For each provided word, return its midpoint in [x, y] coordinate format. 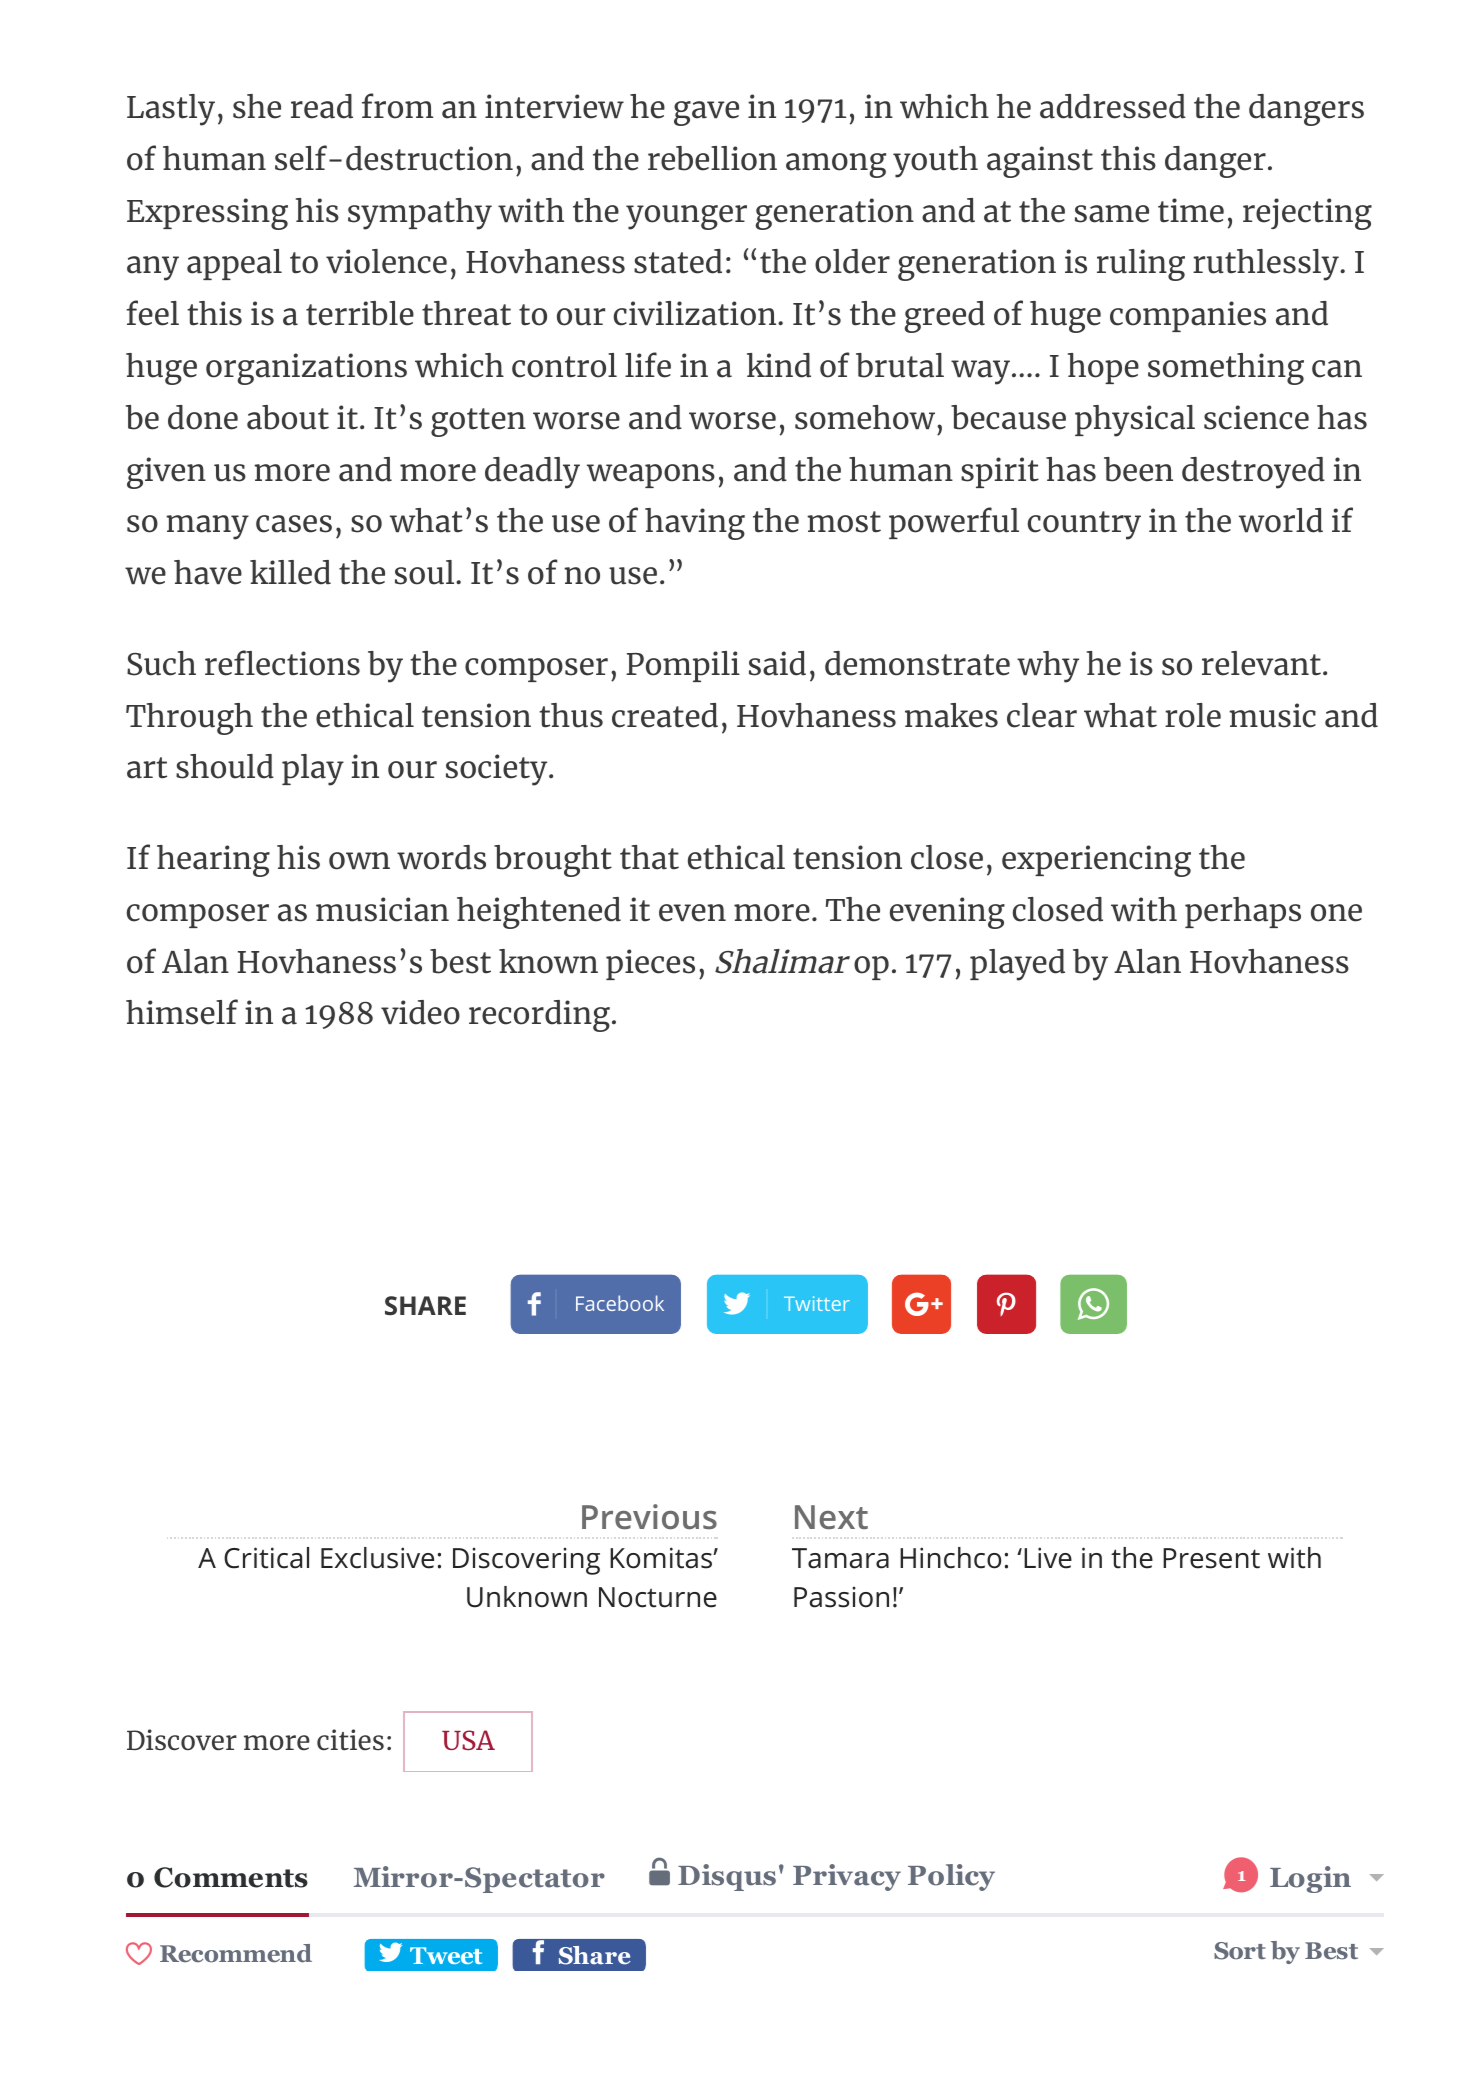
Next [831, 1517]
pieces [650, 964]
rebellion [712, 158]
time [1191, 210]
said [777, 663]
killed [290, 572]
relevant [1261, 663]
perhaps [1243, 912]
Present [1211, 1558]
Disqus [727, 1877]
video [420, 1012]
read [322, 106]
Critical [266, 1558]
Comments [231, 1877]
